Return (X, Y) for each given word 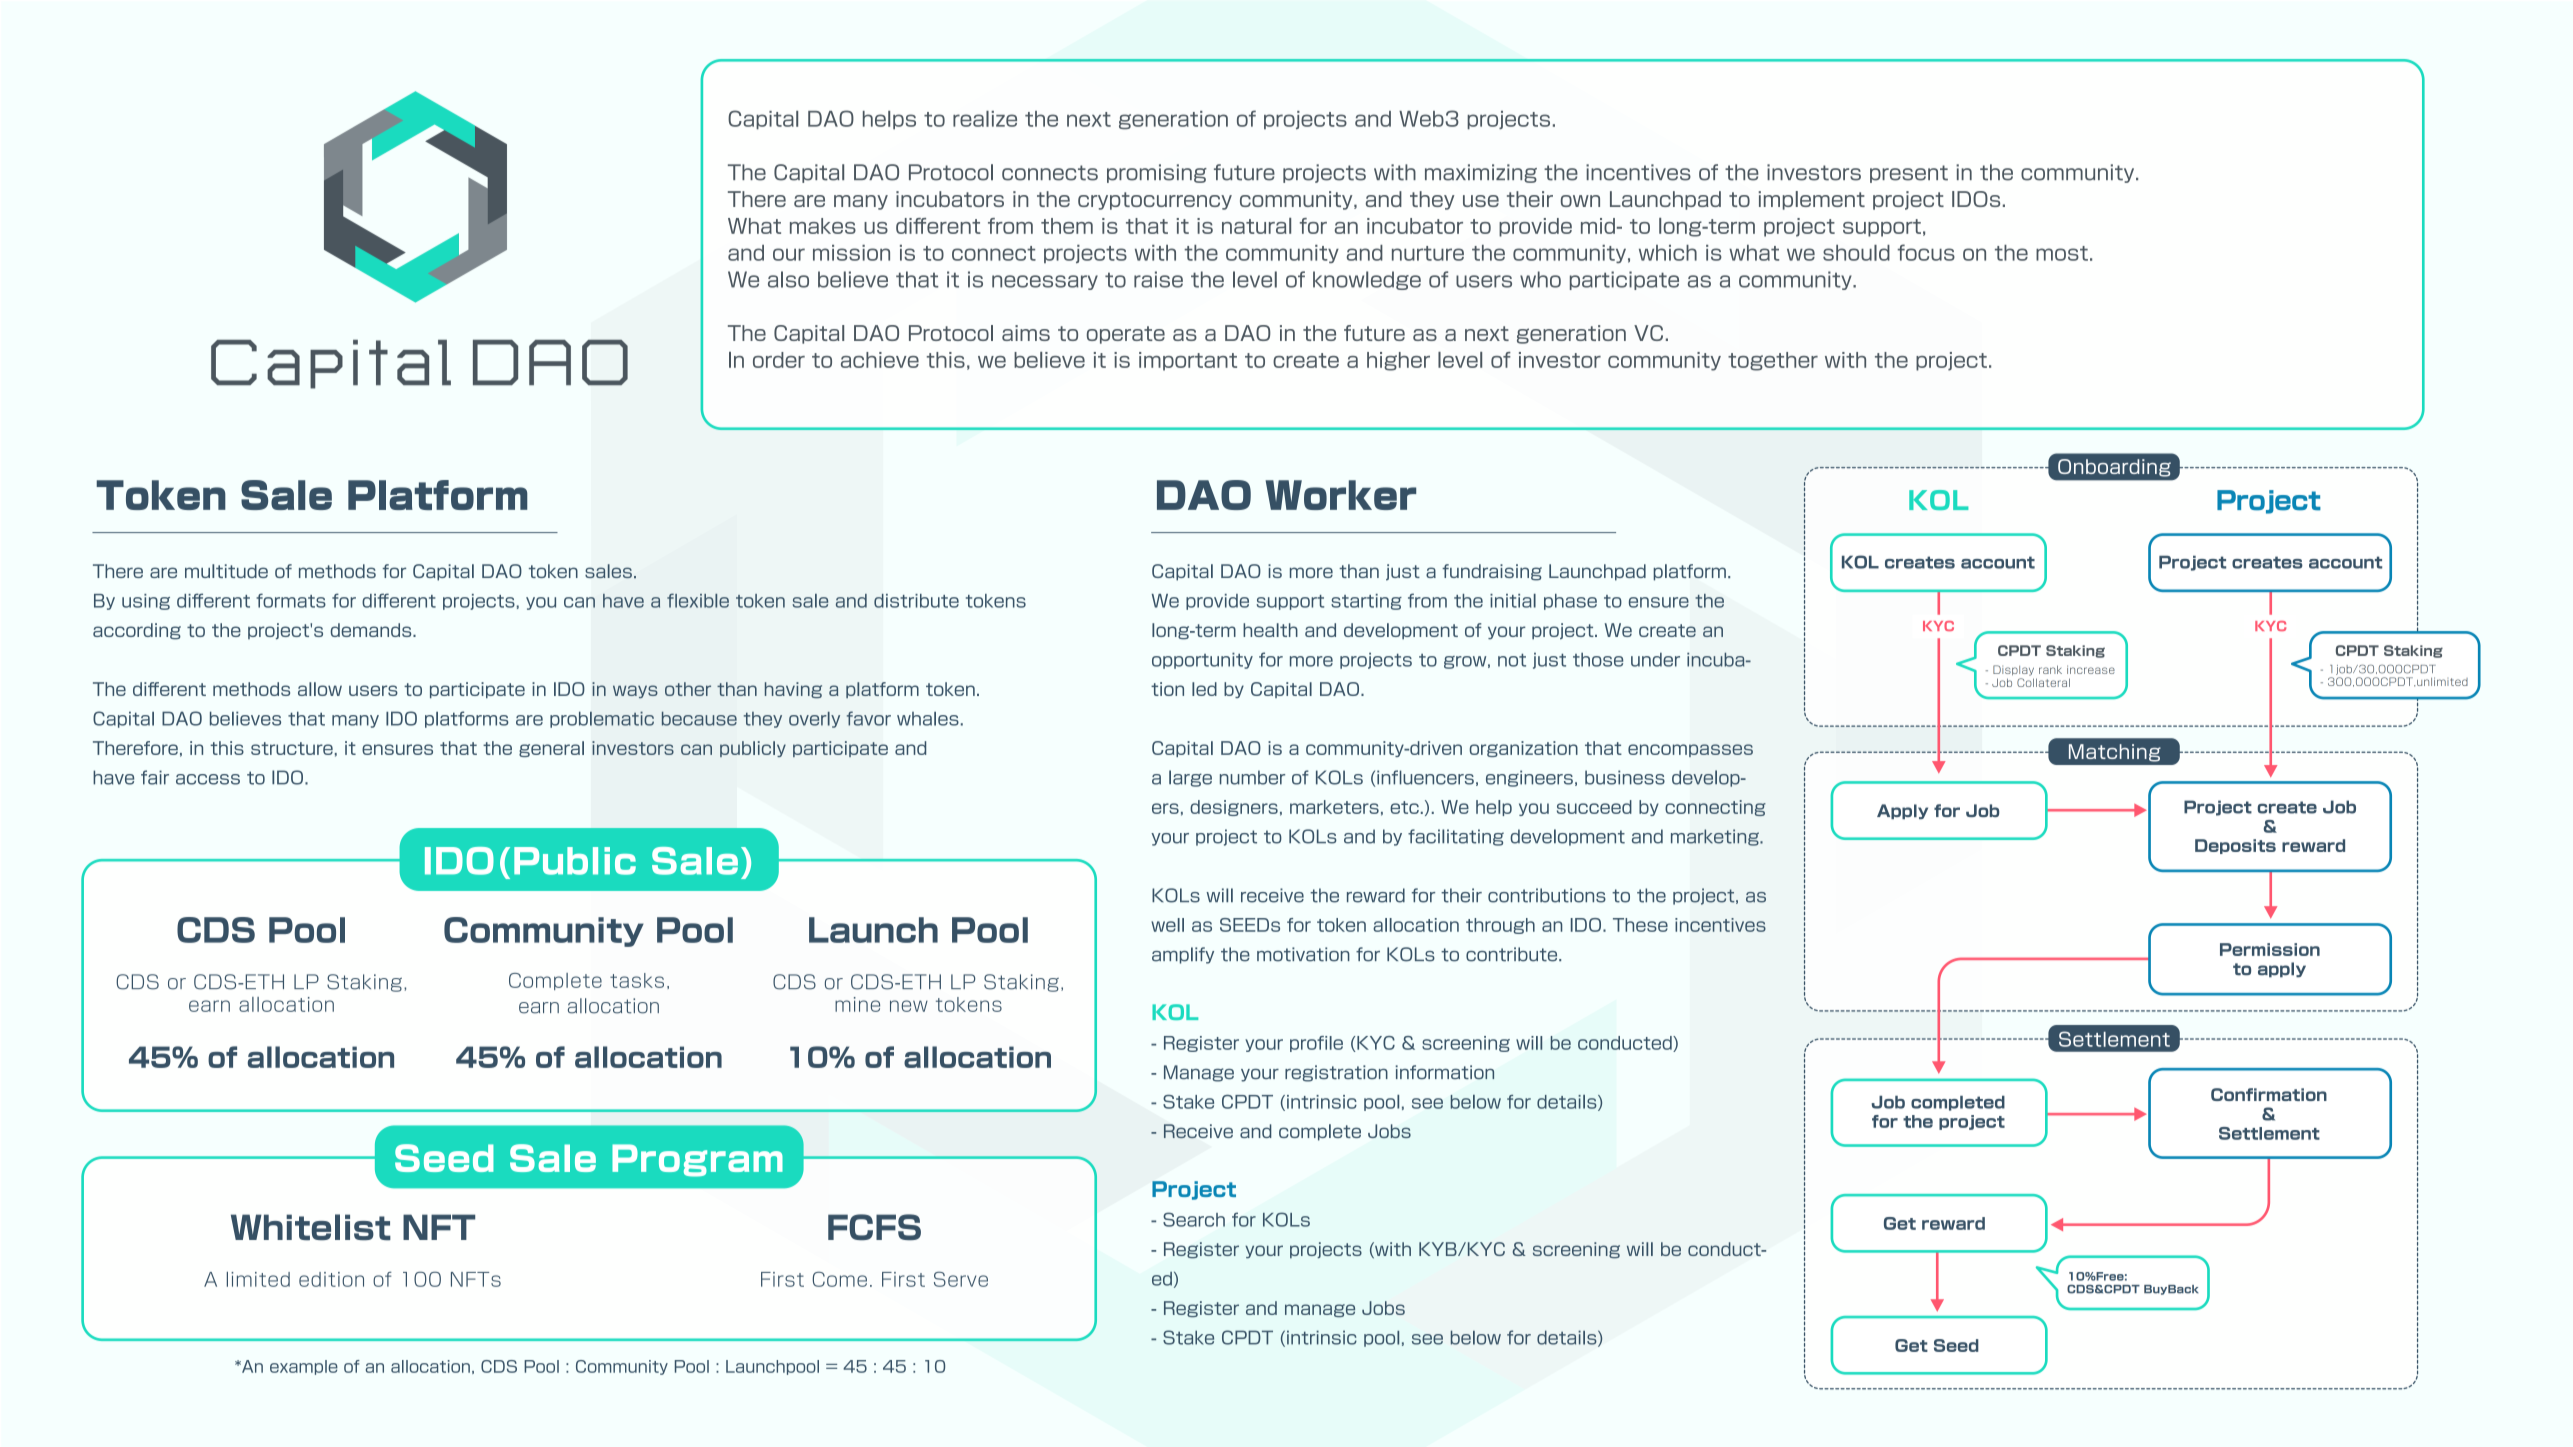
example (304, 1367)
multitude (226, 571)
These (1640, 925)
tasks (637, 980)
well (1167, 925)
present (1909, 174)
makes (823, 226)
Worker (1340, 495)
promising (1157, 173)
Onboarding (2114, 468)
